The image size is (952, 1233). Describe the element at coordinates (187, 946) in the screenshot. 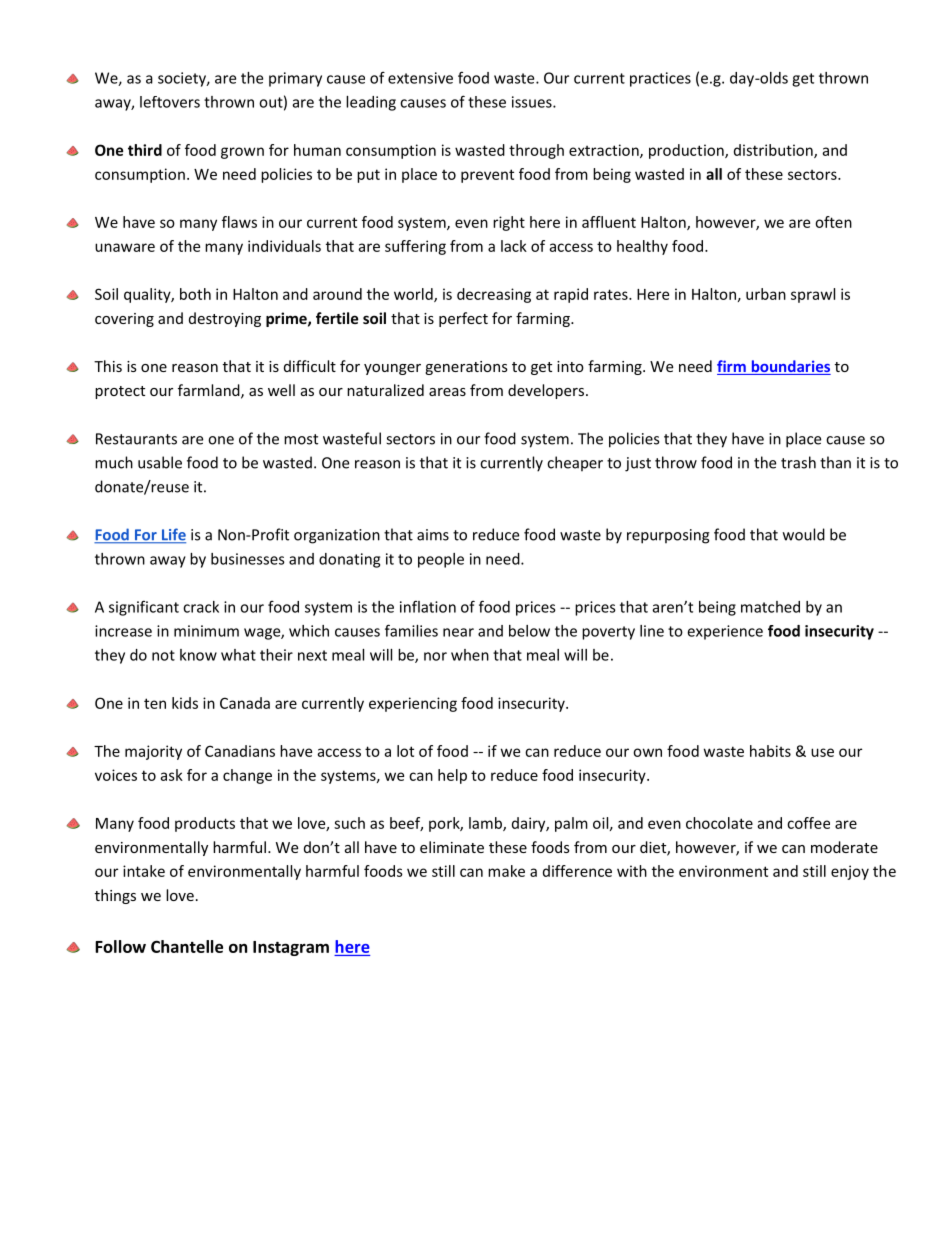

I see `Chantelle` at that location.
